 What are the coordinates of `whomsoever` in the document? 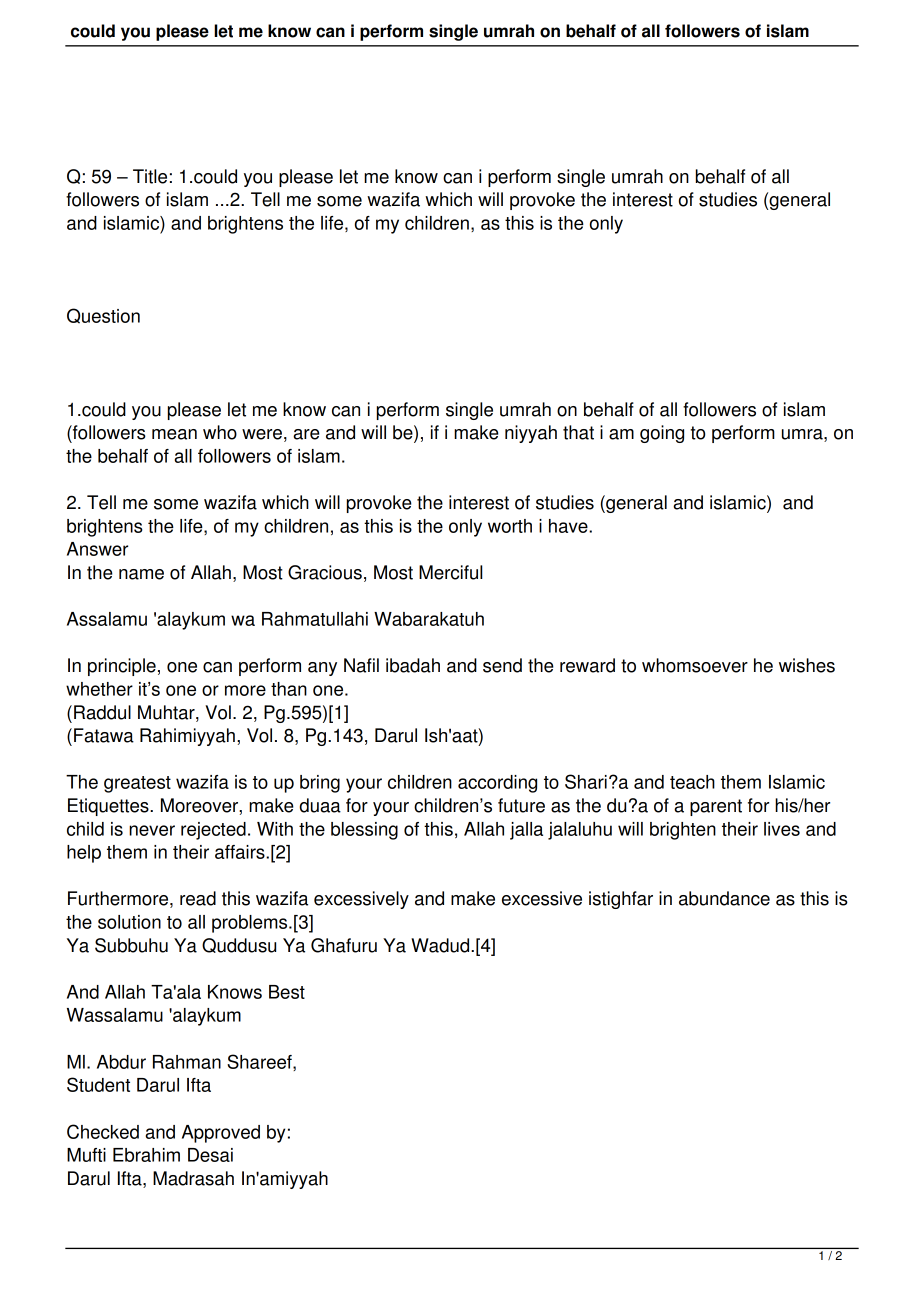 It's located at (695, 665).
